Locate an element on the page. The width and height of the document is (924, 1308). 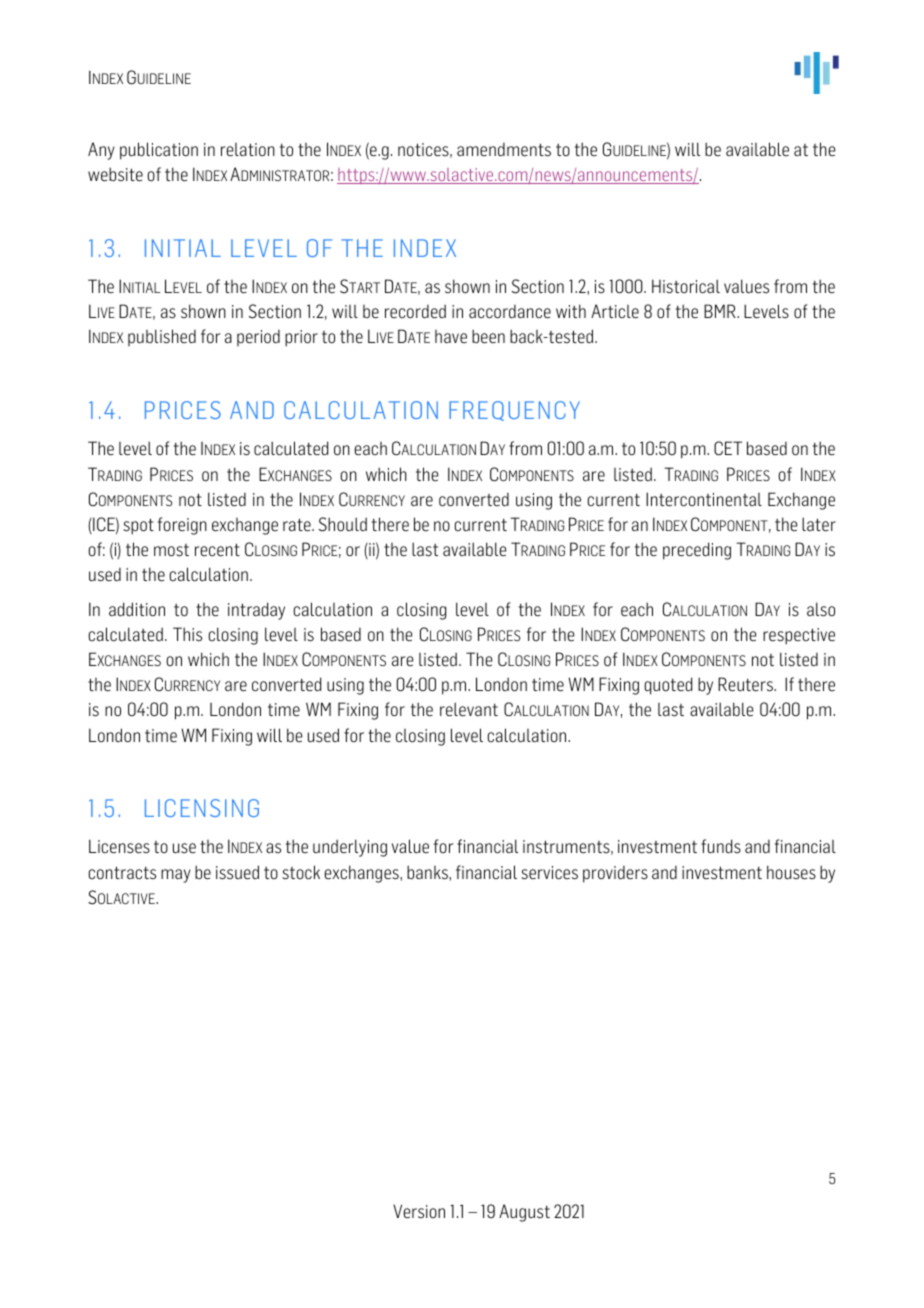
amendments is located at coordinates (504, 150).
